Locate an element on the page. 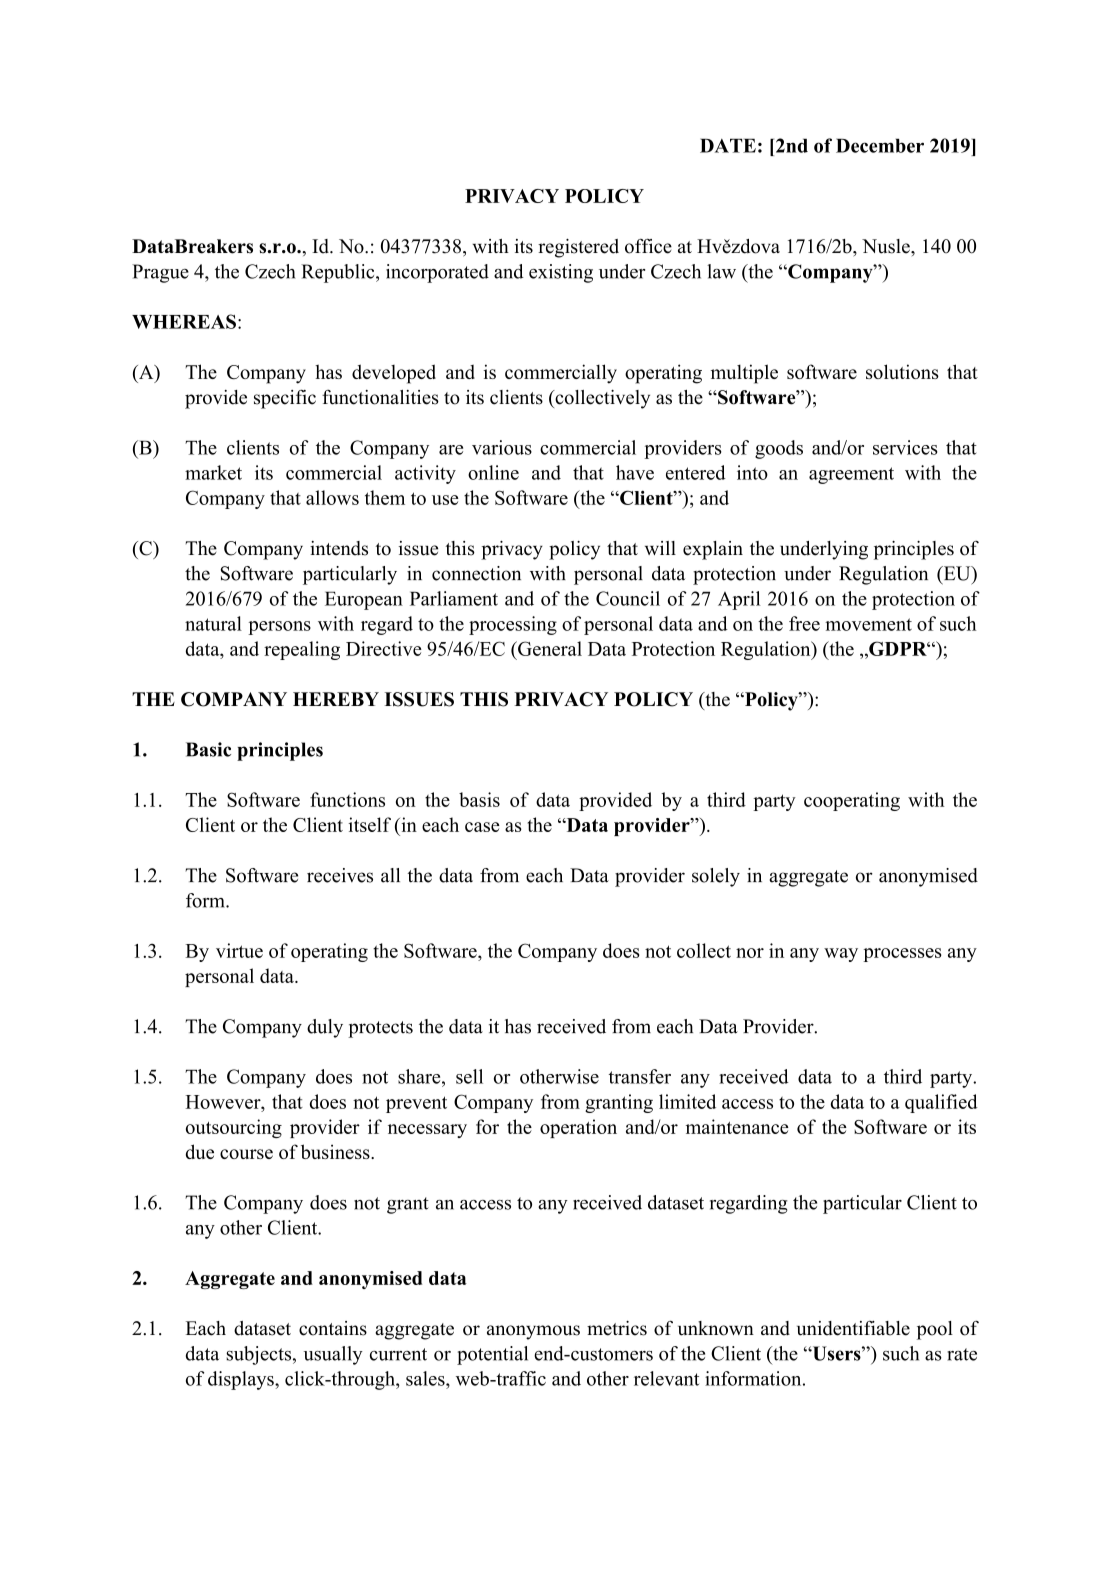  Basic is located at coordinates (208, 749).
